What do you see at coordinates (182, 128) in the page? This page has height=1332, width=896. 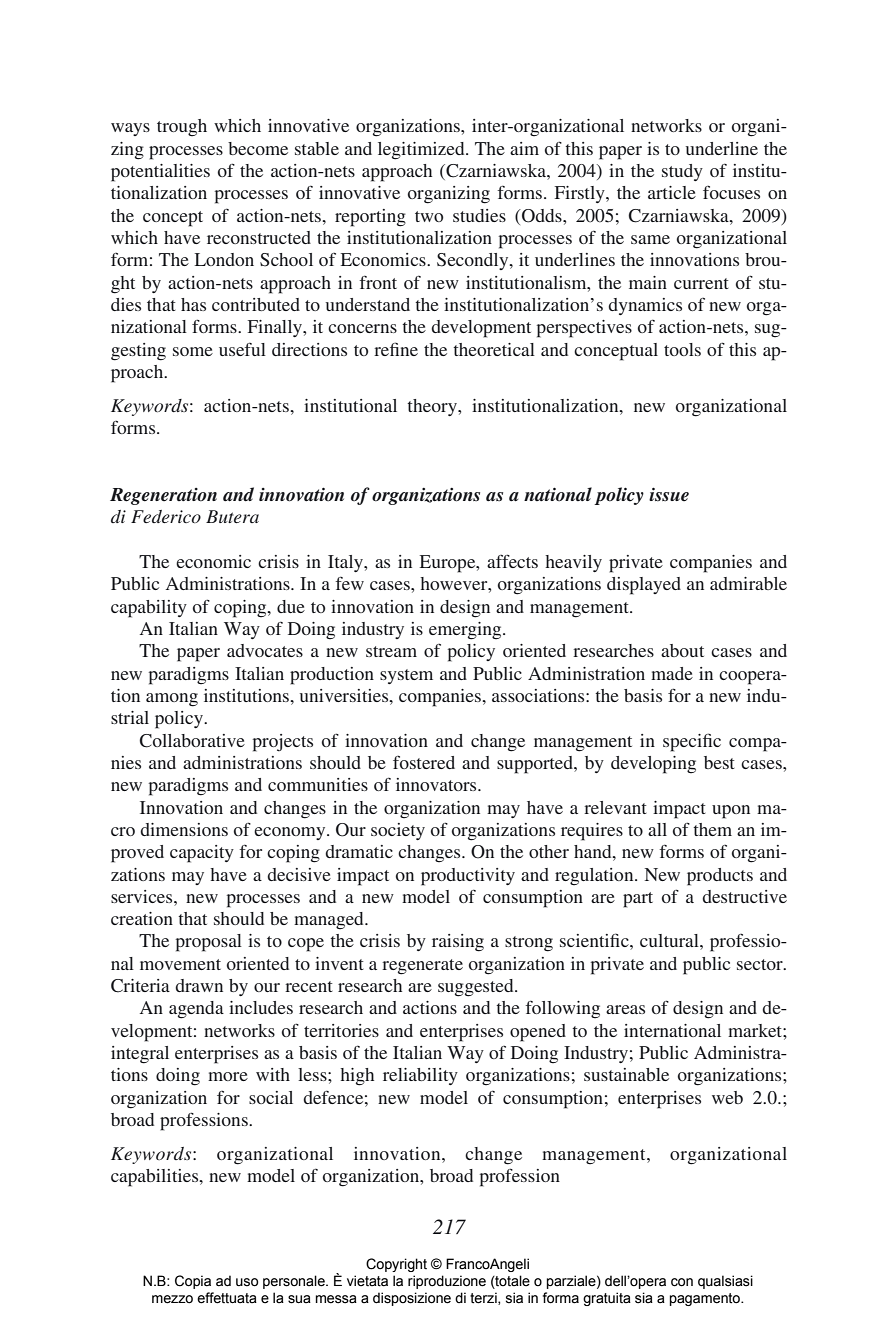 I see `trough` at bounding box center [182, 128].
